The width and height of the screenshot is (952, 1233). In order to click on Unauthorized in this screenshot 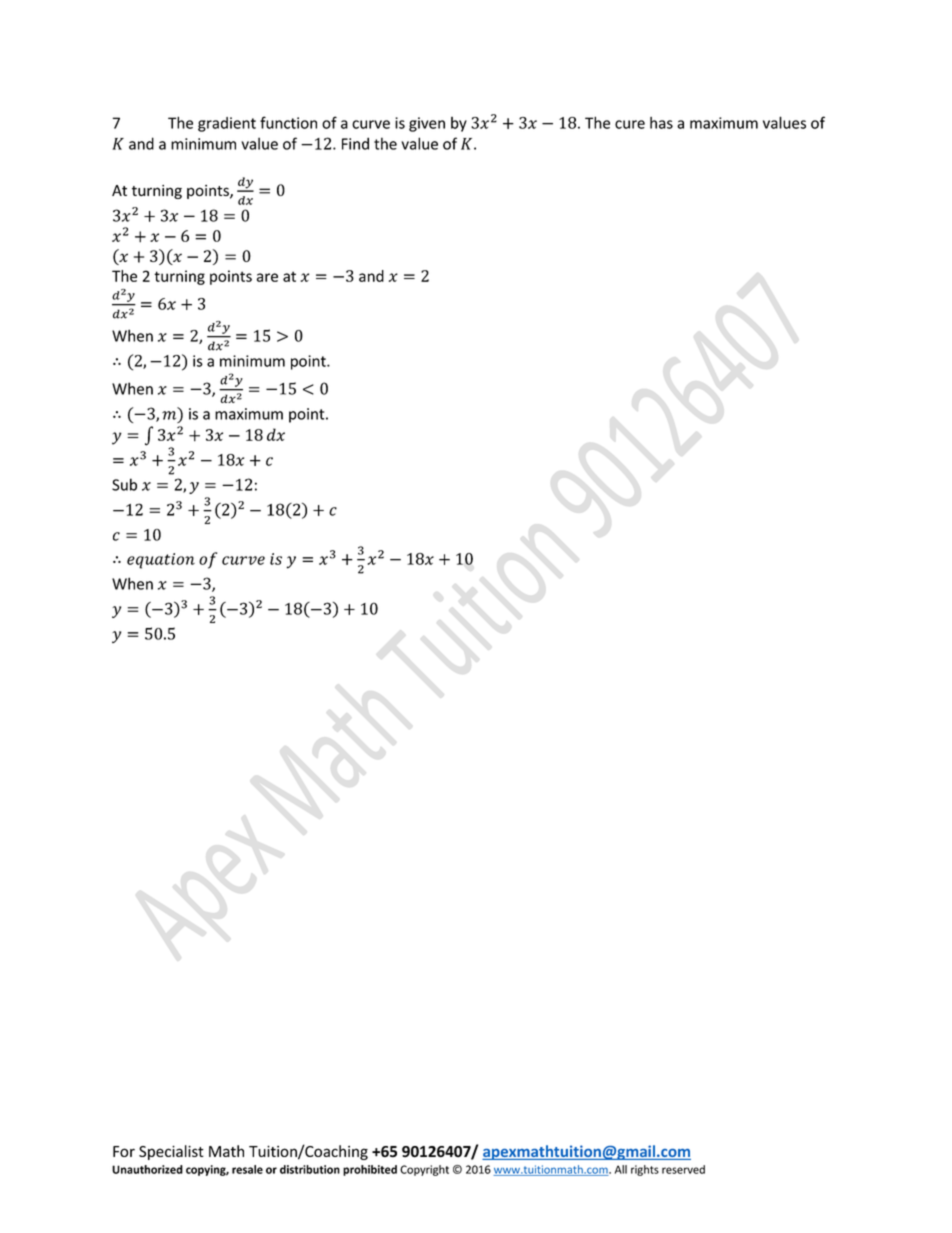, I will do `click(147, 1169)`.
